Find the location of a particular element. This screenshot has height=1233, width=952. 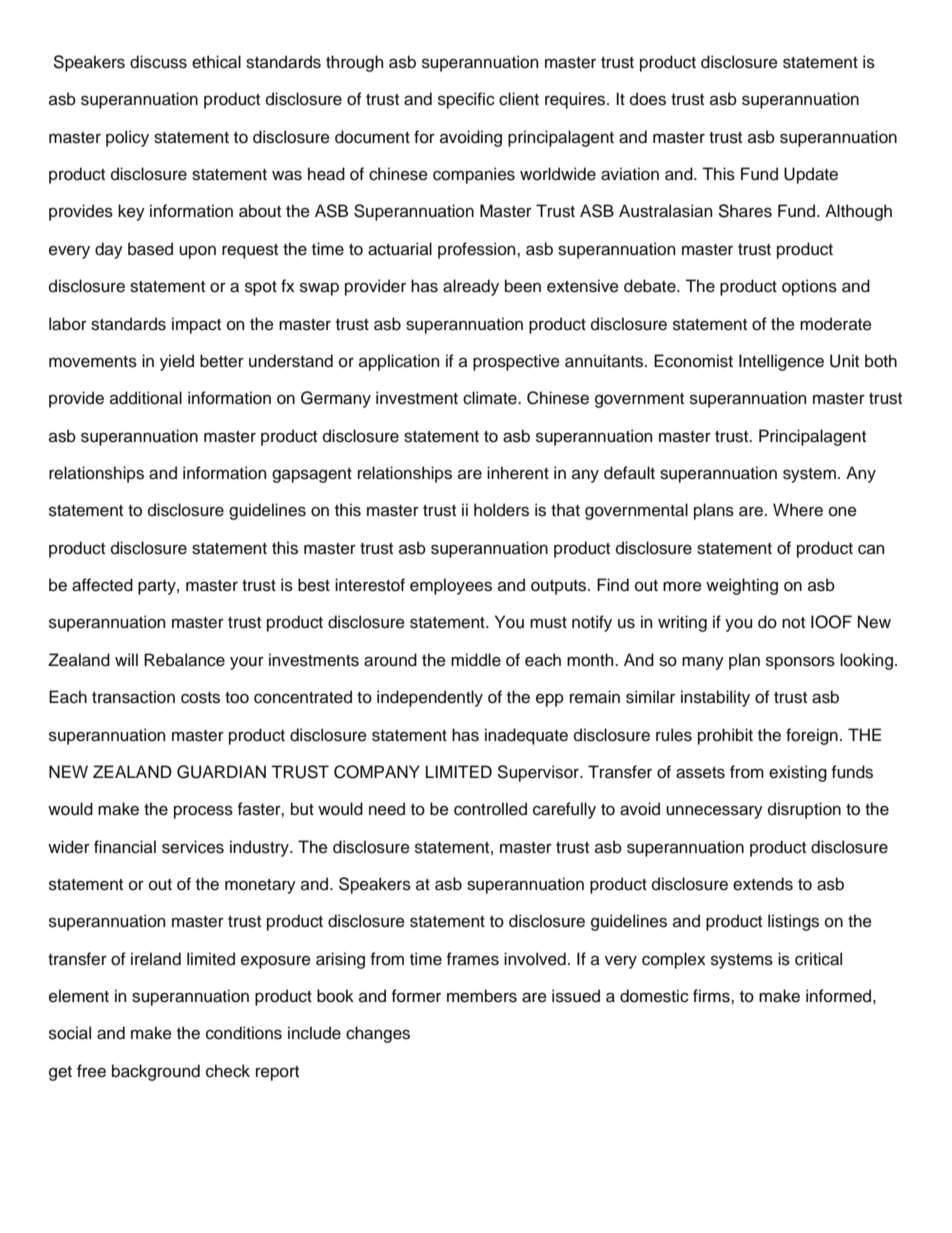

process is located at coordinates (203, 812).
